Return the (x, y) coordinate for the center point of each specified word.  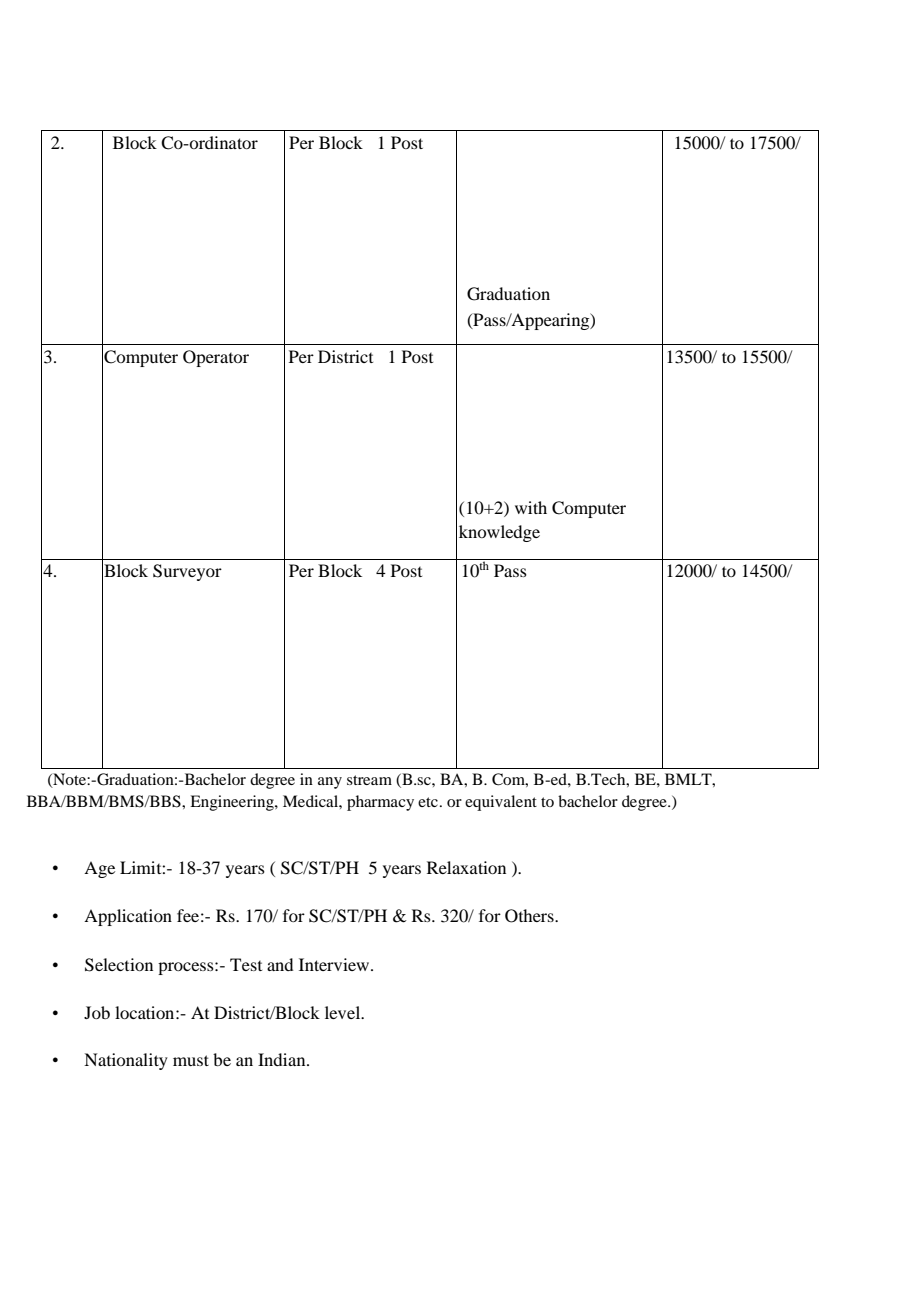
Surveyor (187, 572)
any (330, 783)
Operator (216, 358)
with (531, 507)
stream (369, 780)
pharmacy (380, 803)
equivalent (501, 803)
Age (99, 869)
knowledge (499, 533)
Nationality (126, 1061)
